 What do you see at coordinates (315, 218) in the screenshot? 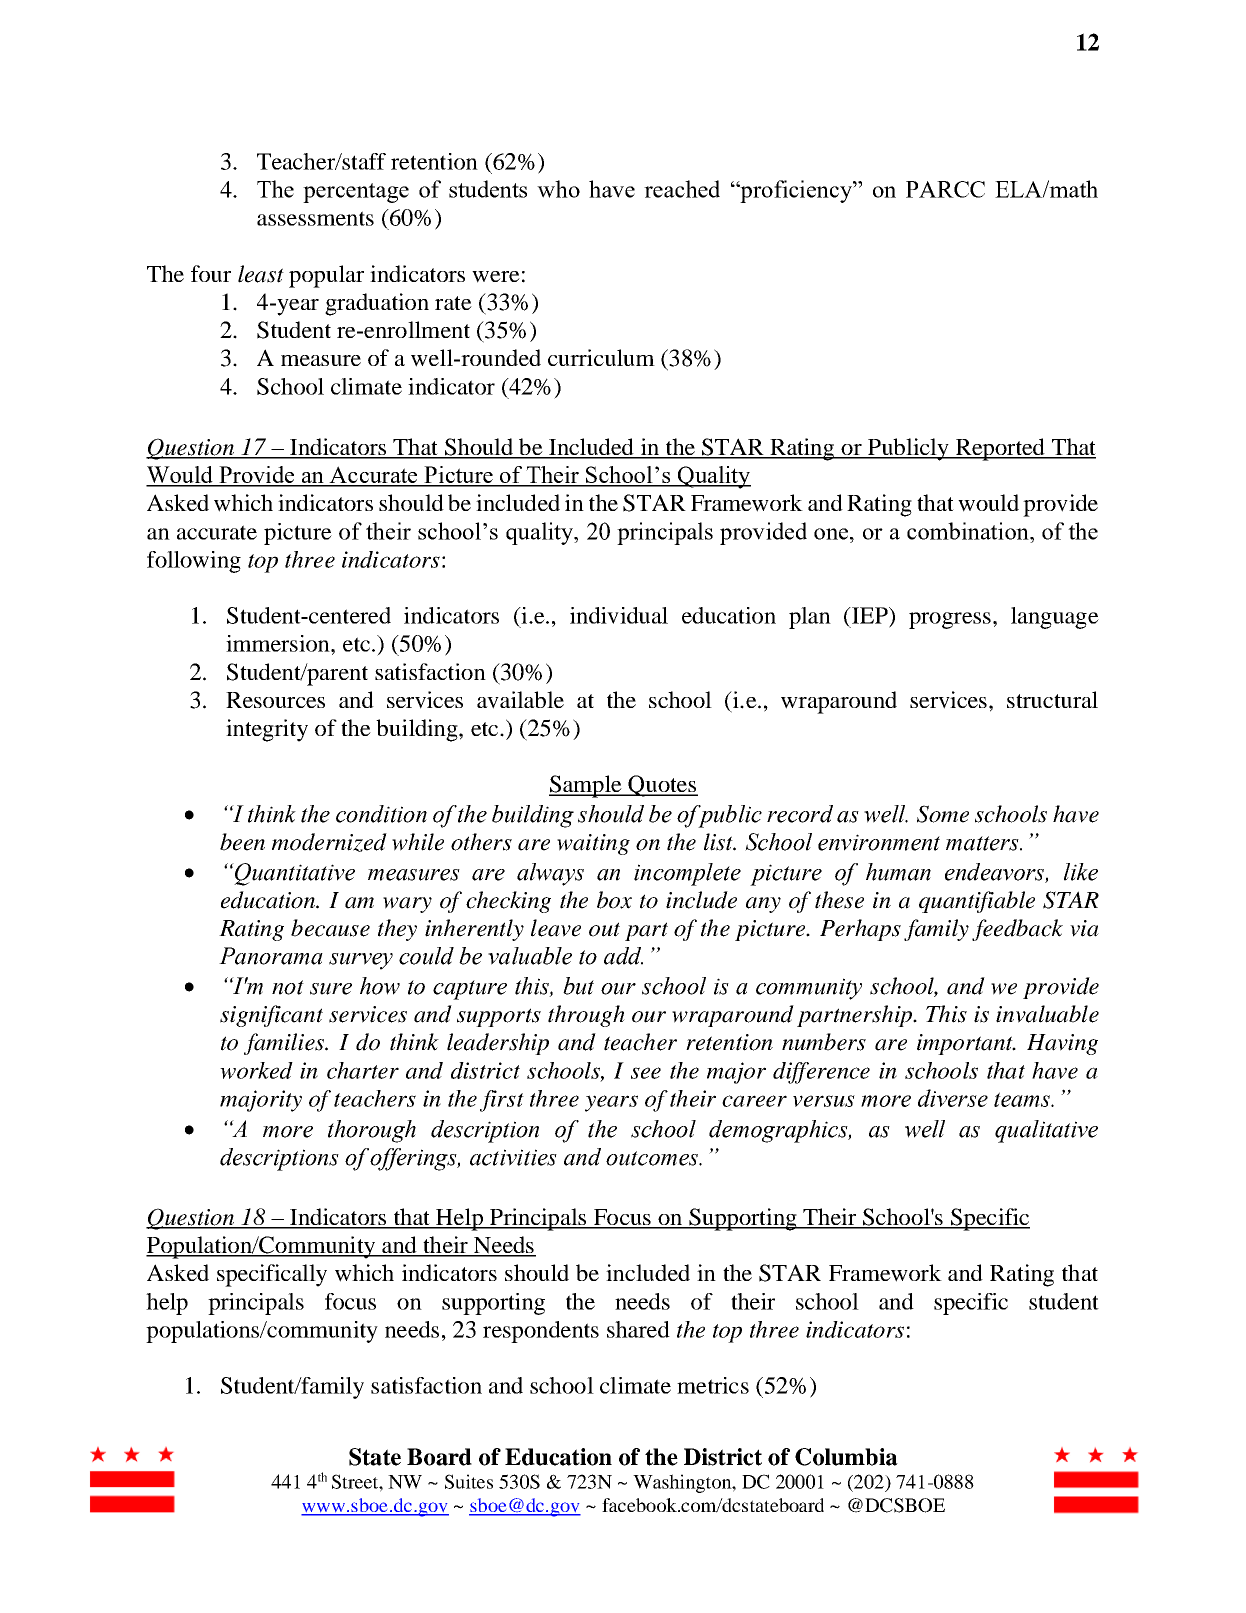
I see `assessments` at bounding box center [315, 218].
